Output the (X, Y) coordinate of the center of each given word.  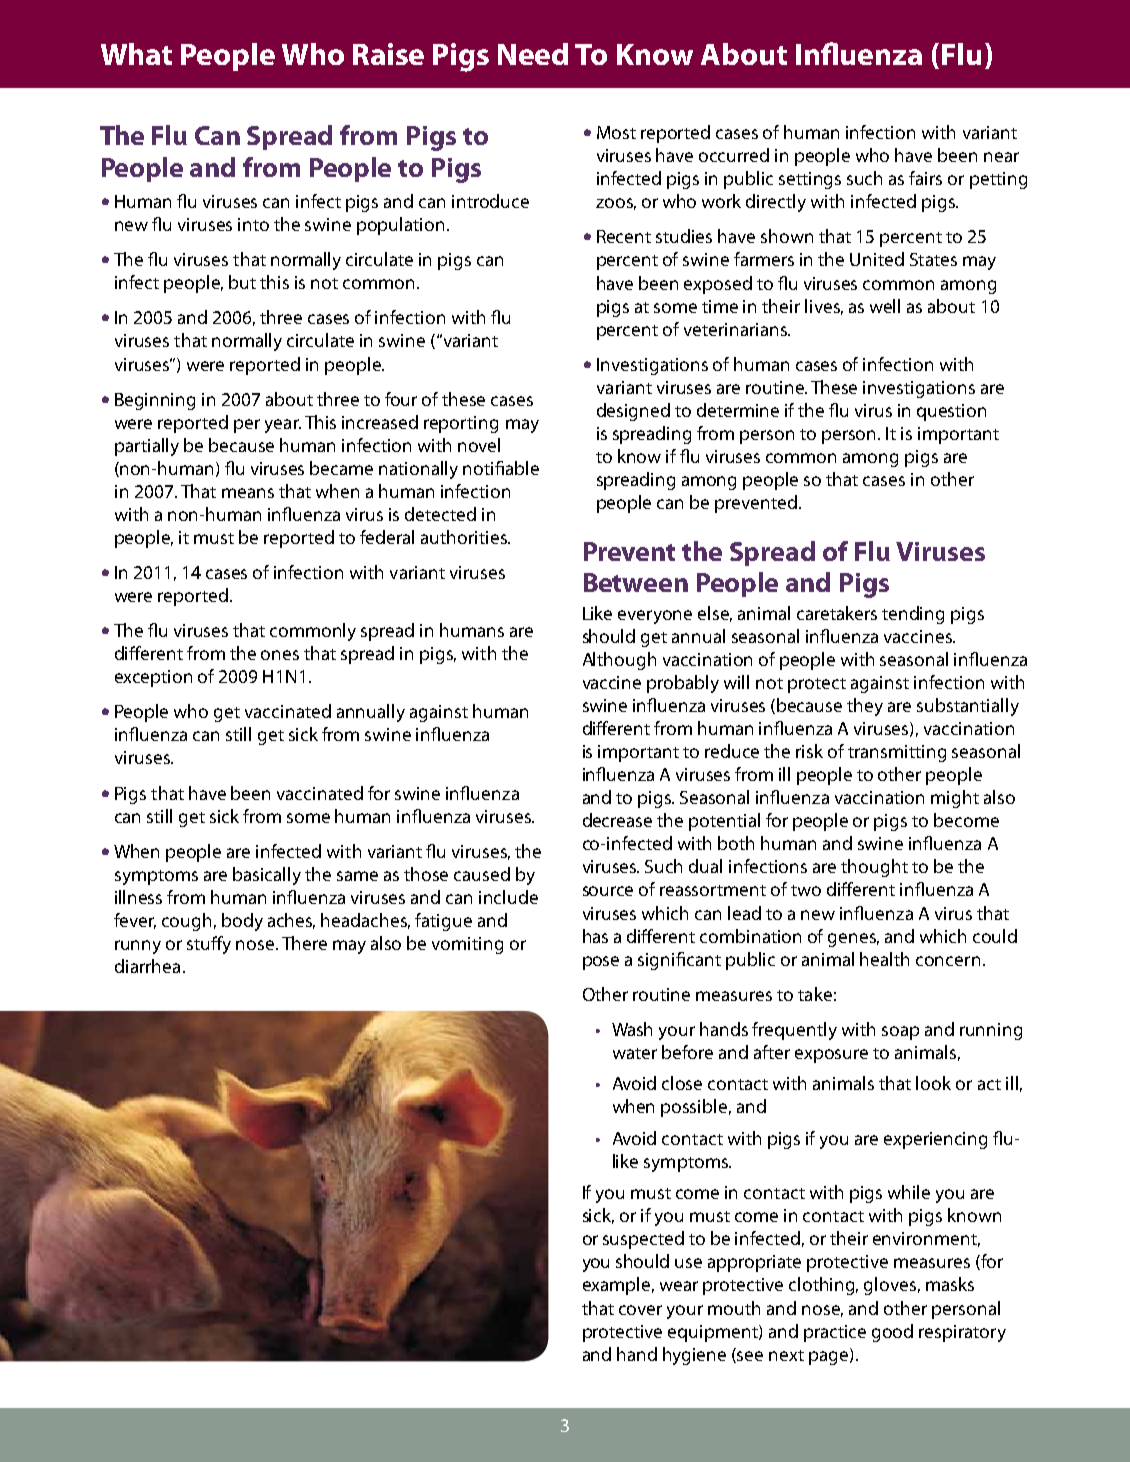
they (865, 707)
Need (533, 54)
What (136, 54)
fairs (925, 178)
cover (640, 1310)
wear (679, 1286)
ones (280, 655)
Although (619, 661)
